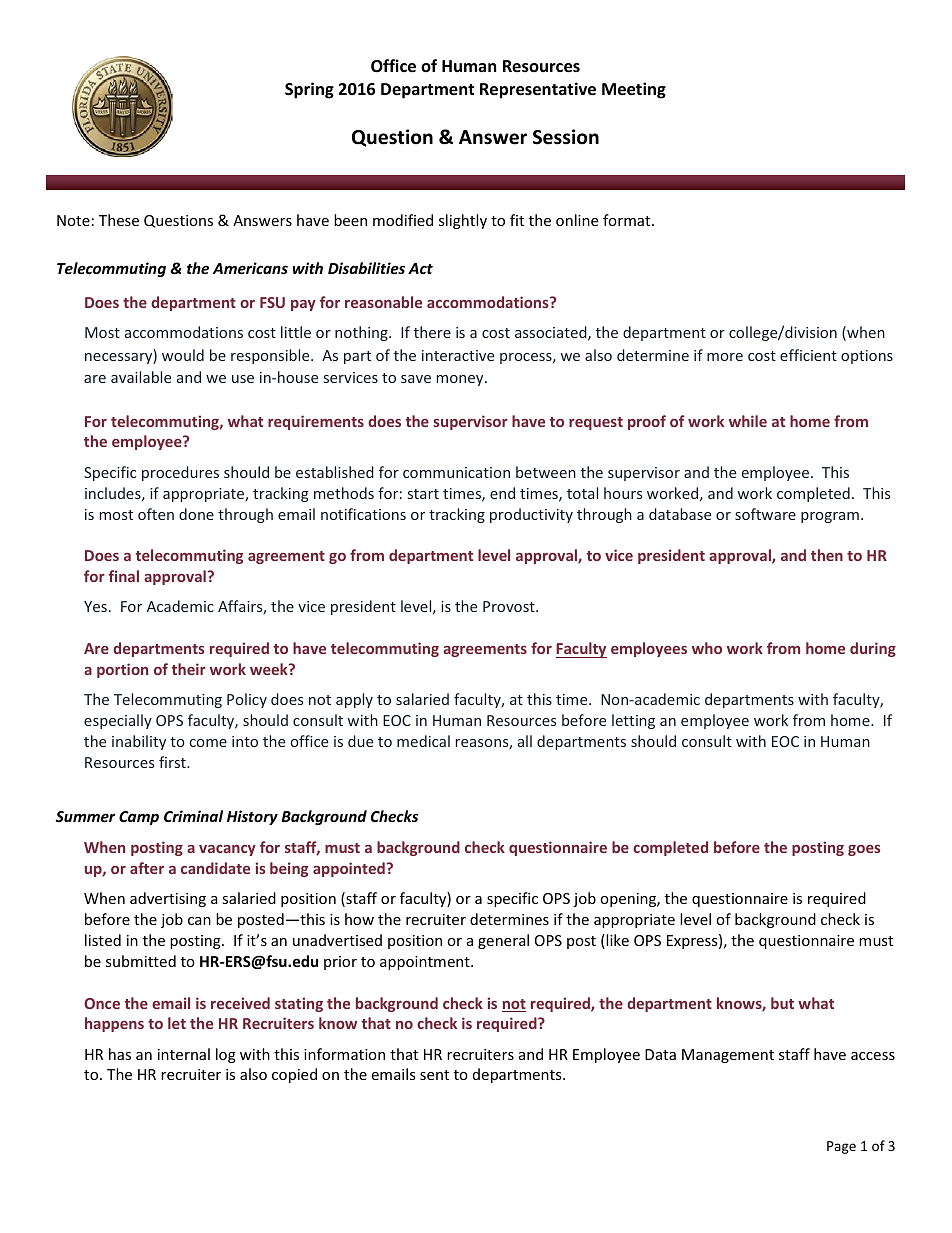  Describe the element at coordinates (180, 473) in the document. I see `procedures` at that location.
